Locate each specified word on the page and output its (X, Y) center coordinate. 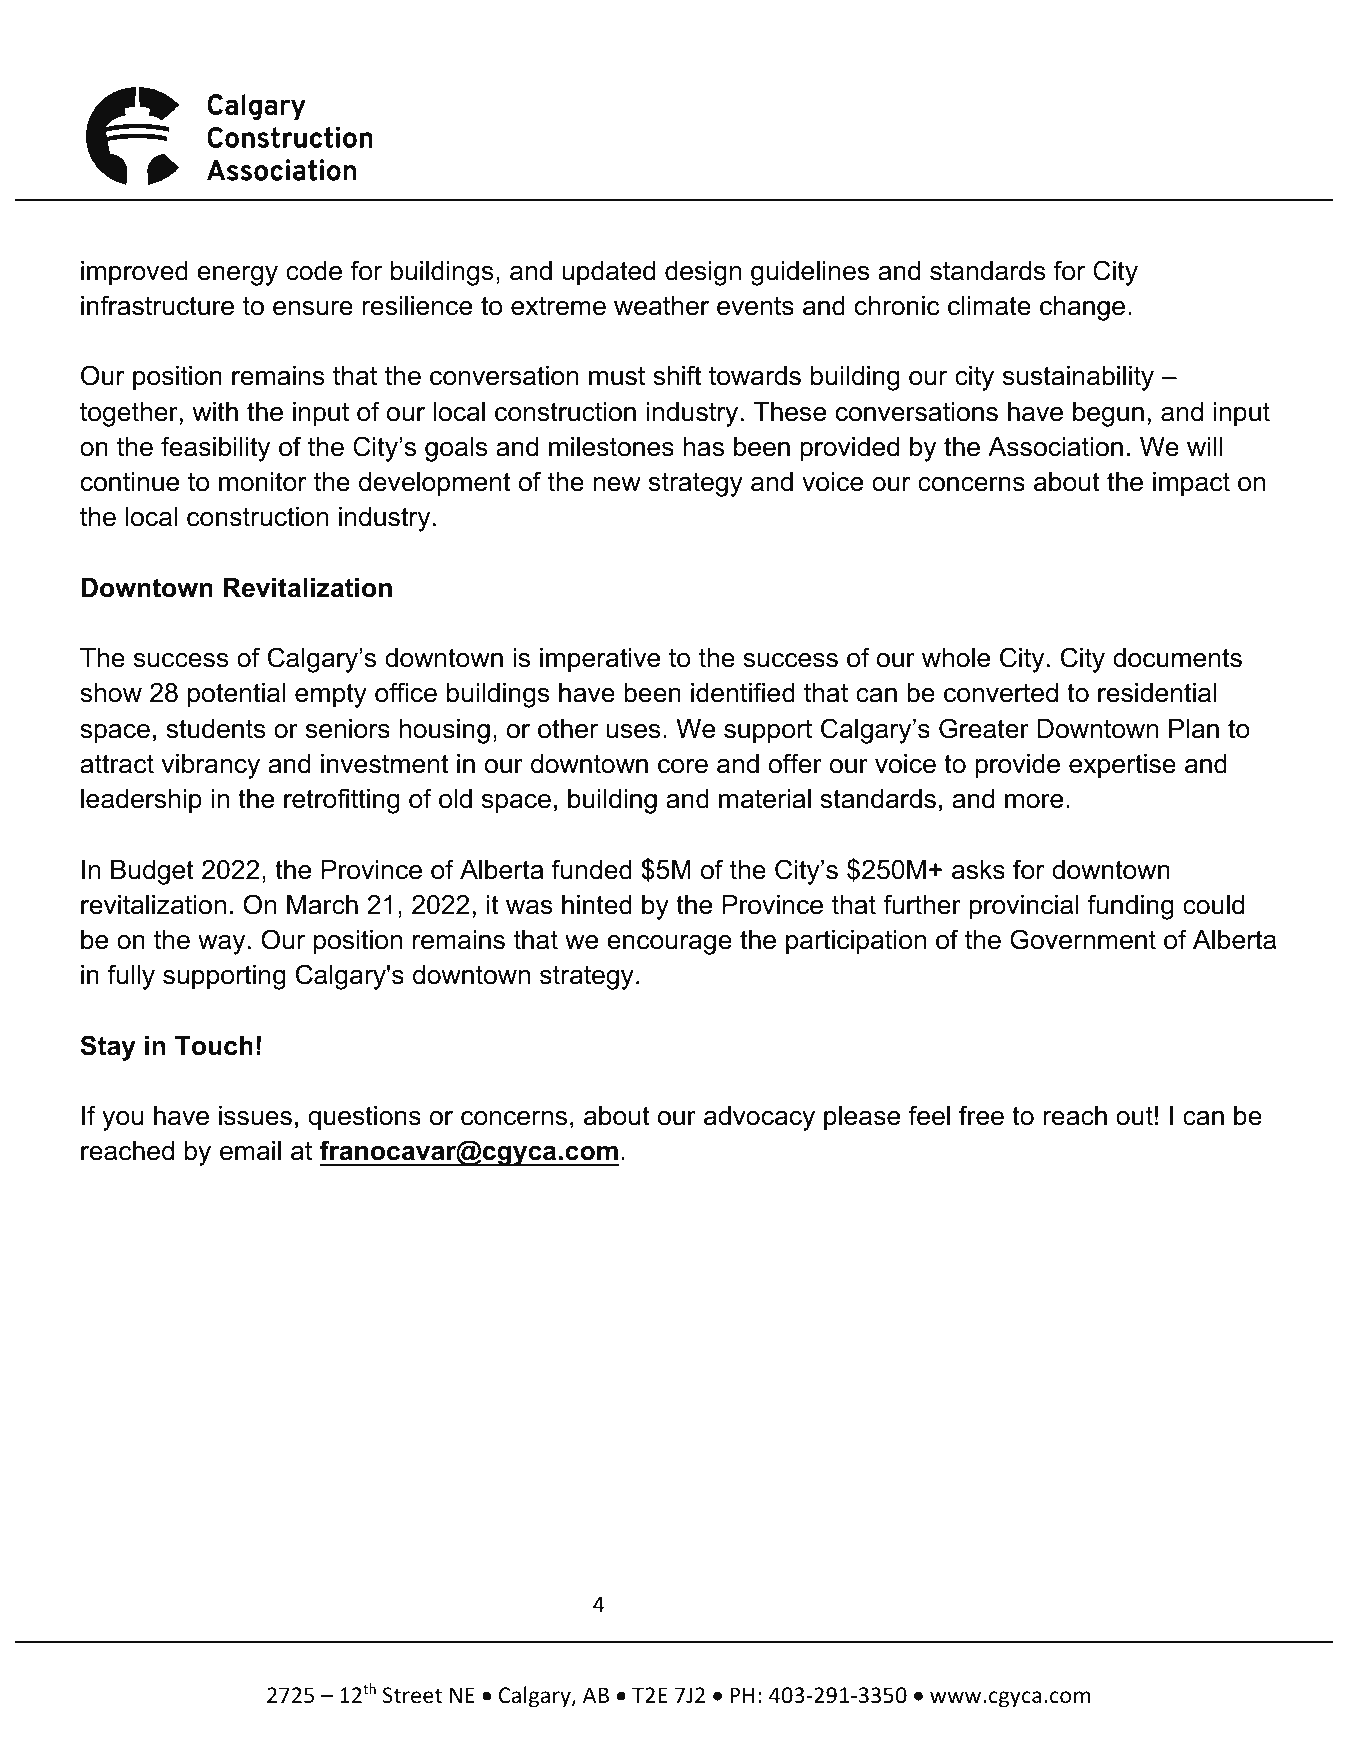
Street (412, 1695)
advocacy (759, 1118)
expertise (1122, 766)
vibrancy (210, 766)
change (1082, 308)
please (862, 1118)
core (683, 766)
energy (237, 276)
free (981, 1115)
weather (661, 306)
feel (929, 1115)
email (250, 1151)
